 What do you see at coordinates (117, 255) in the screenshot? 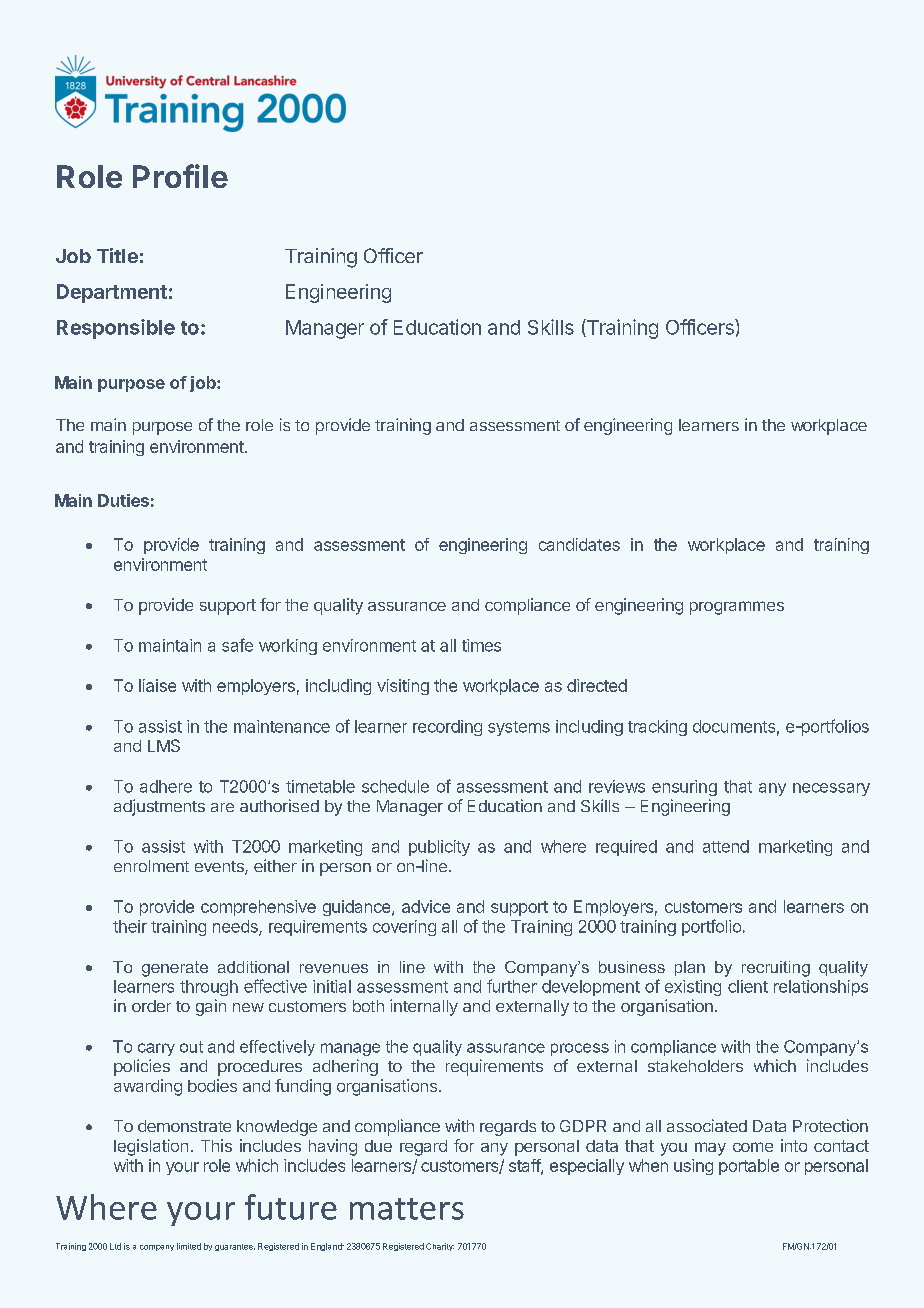
I see `Title` at bounding box center [117, 255].
